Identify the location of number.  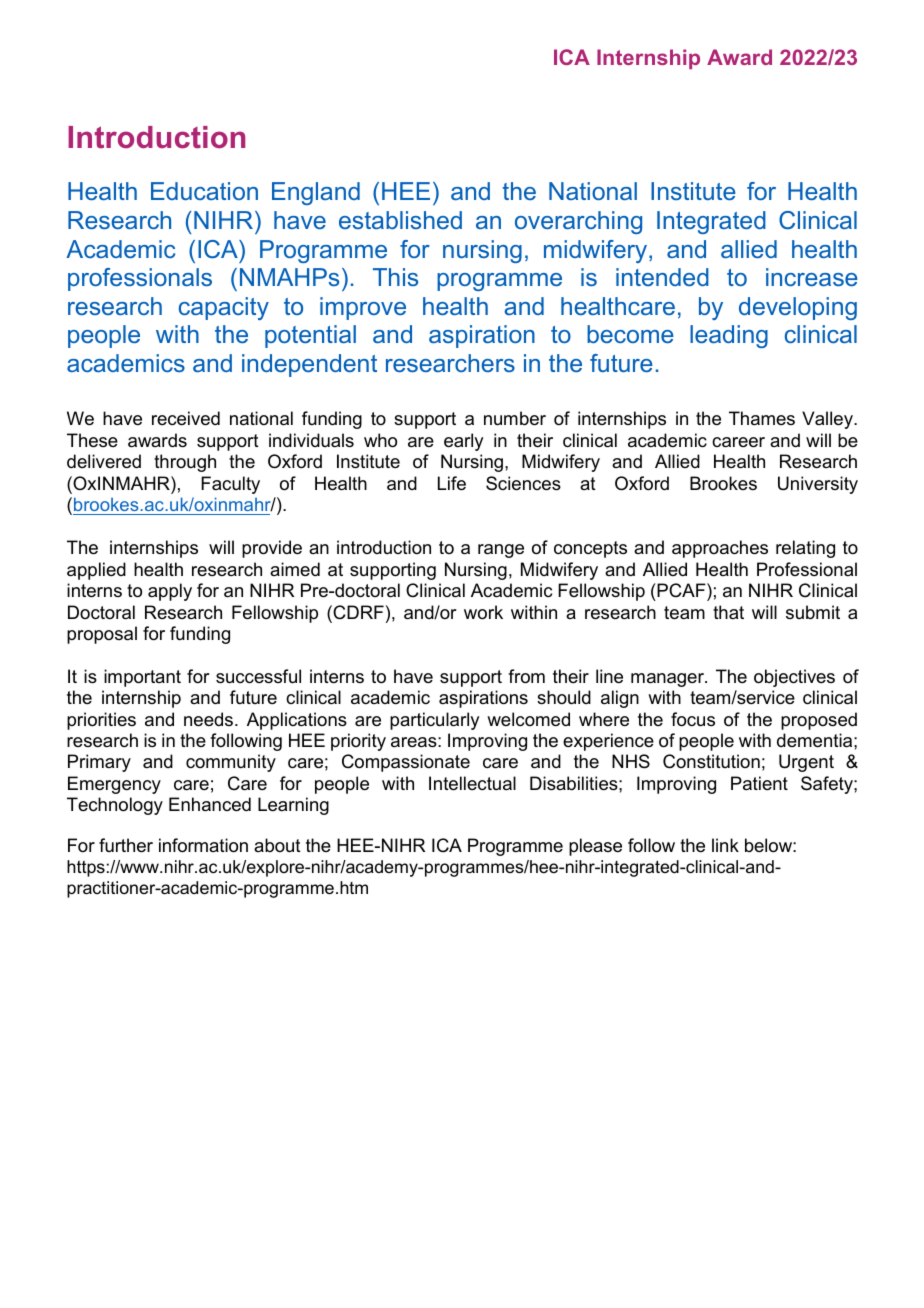
(515, 418).
